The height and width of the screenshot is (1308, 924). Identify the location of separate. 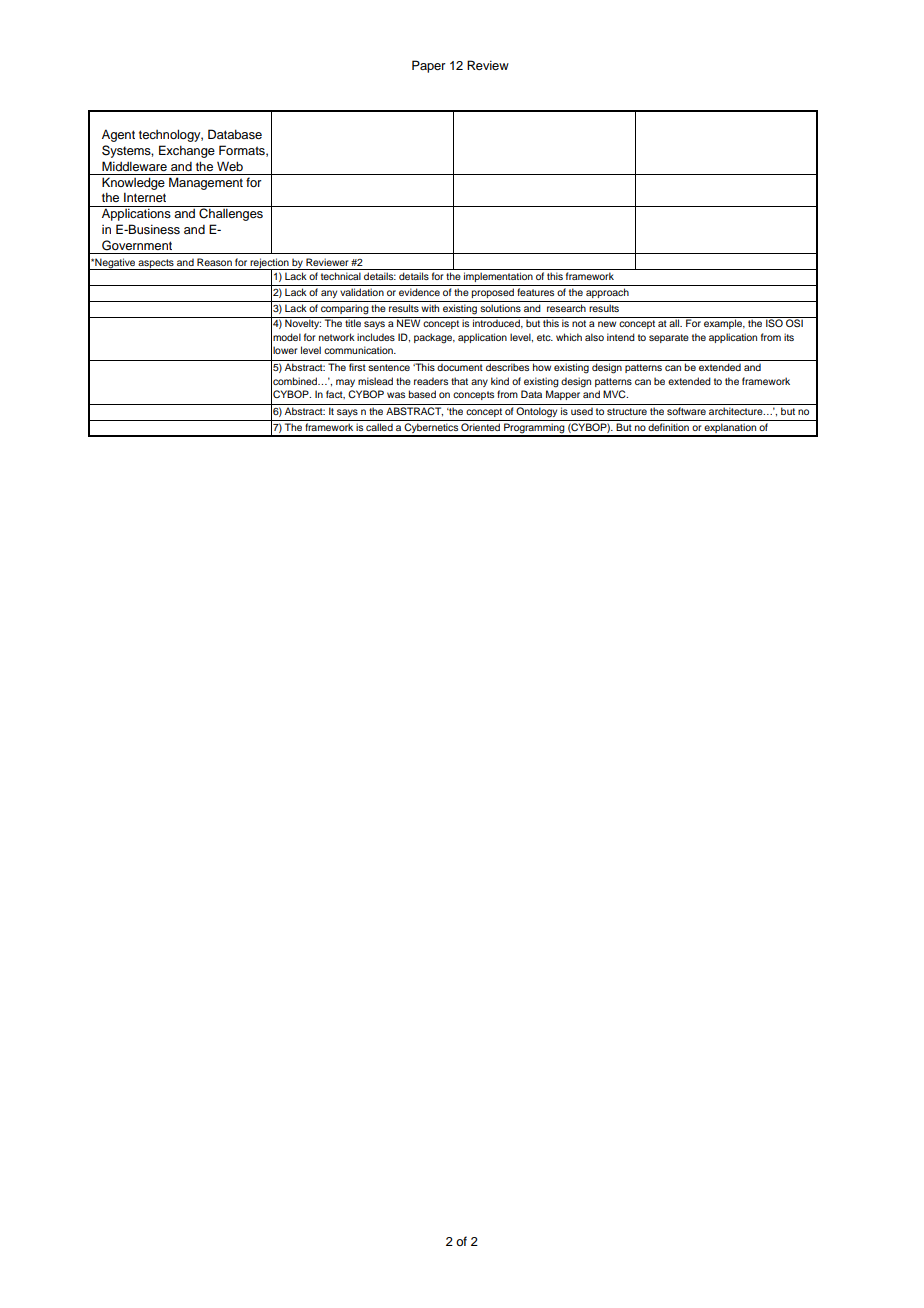
(669, 338).
